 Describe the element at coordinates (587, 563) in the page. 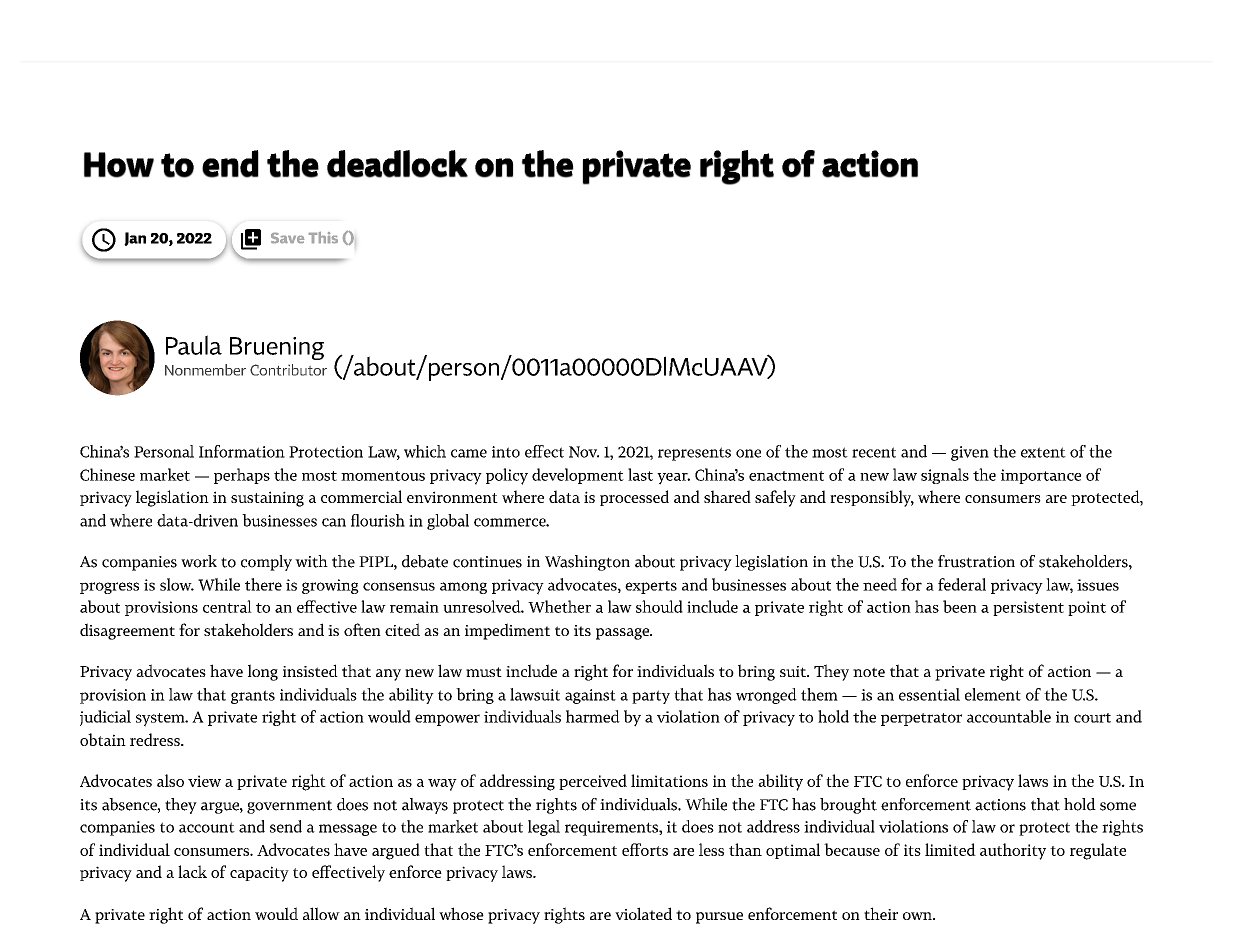

I see `Washington` at that location.
